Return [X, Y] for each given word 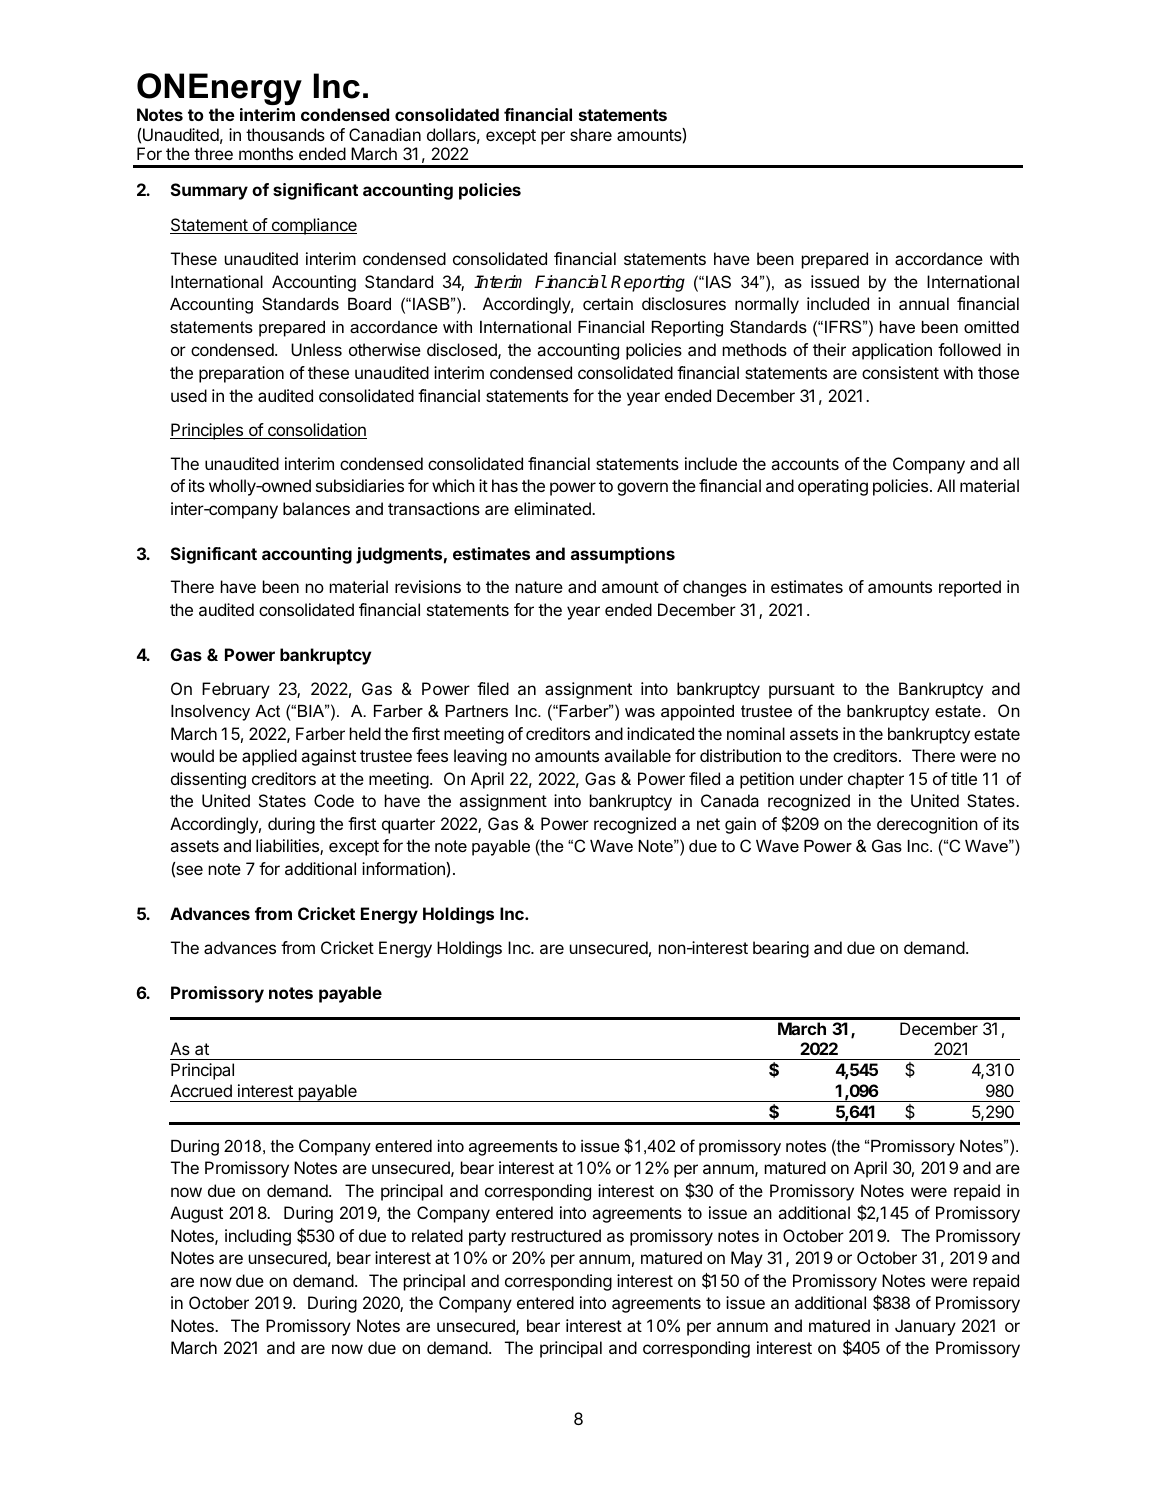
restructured [556, 1235]
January [925, 1327]
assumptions [623, 555]
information [404, 868]
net [708, 824]
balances [316, 508]
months [266, 153]
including [258, 1237]
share [591, 134]
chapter [876, 780]
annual [924, 303]
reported [970, 588]
